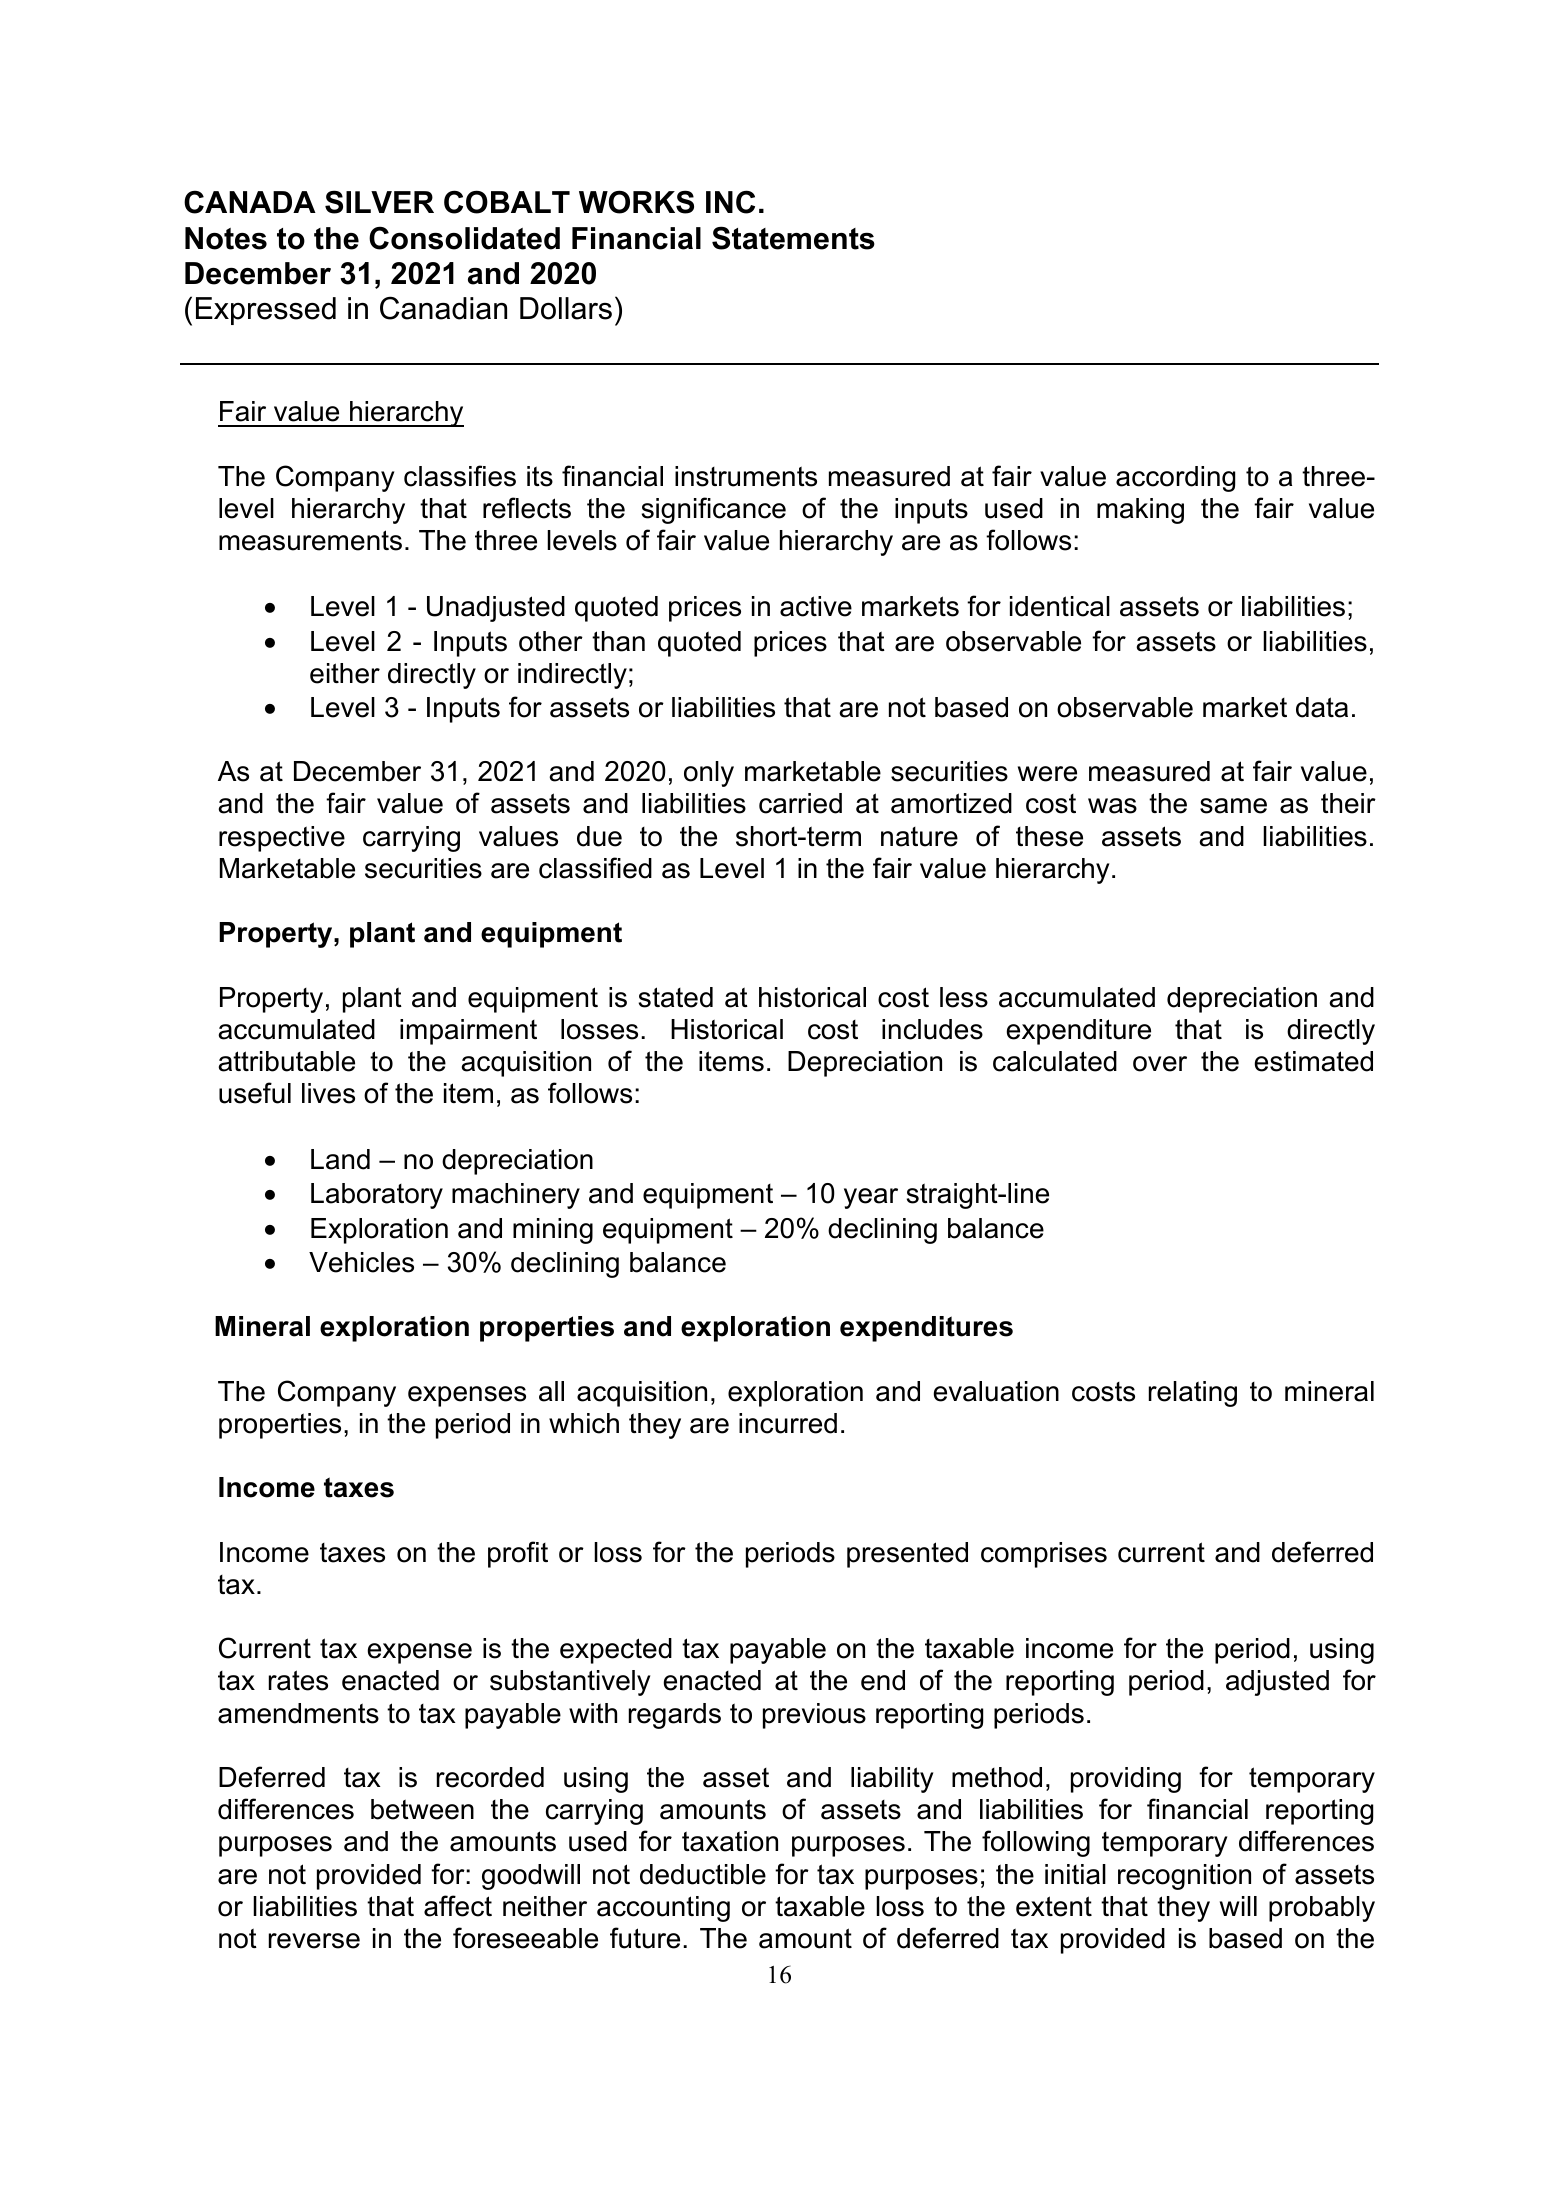 The width and height of the page is (1558, 2204). I want to click on reverse, so click(314, 1941).
